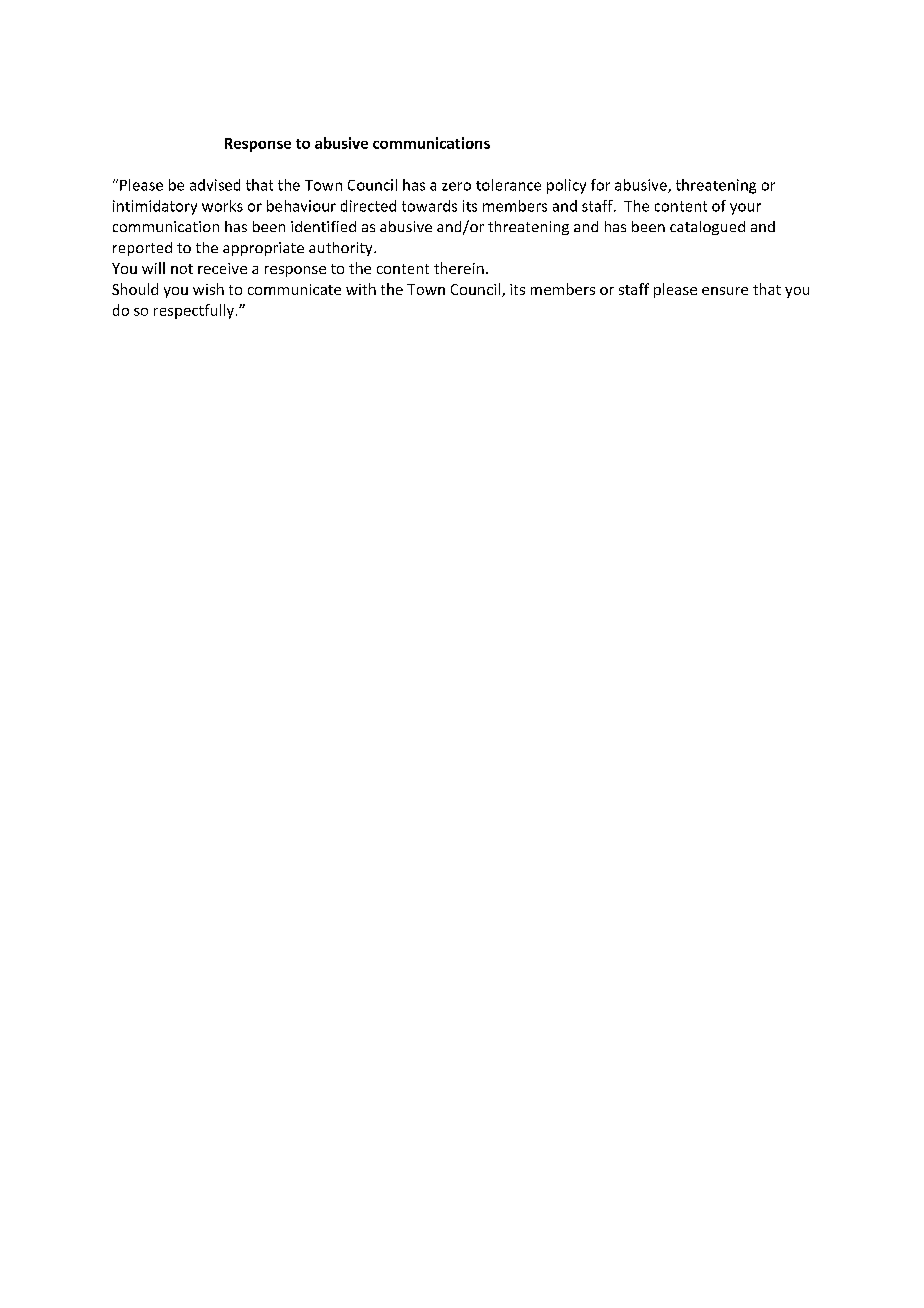 The width and height of the screenshot is (924, 1308). I want to click on appropriate, so click(263, 249).
